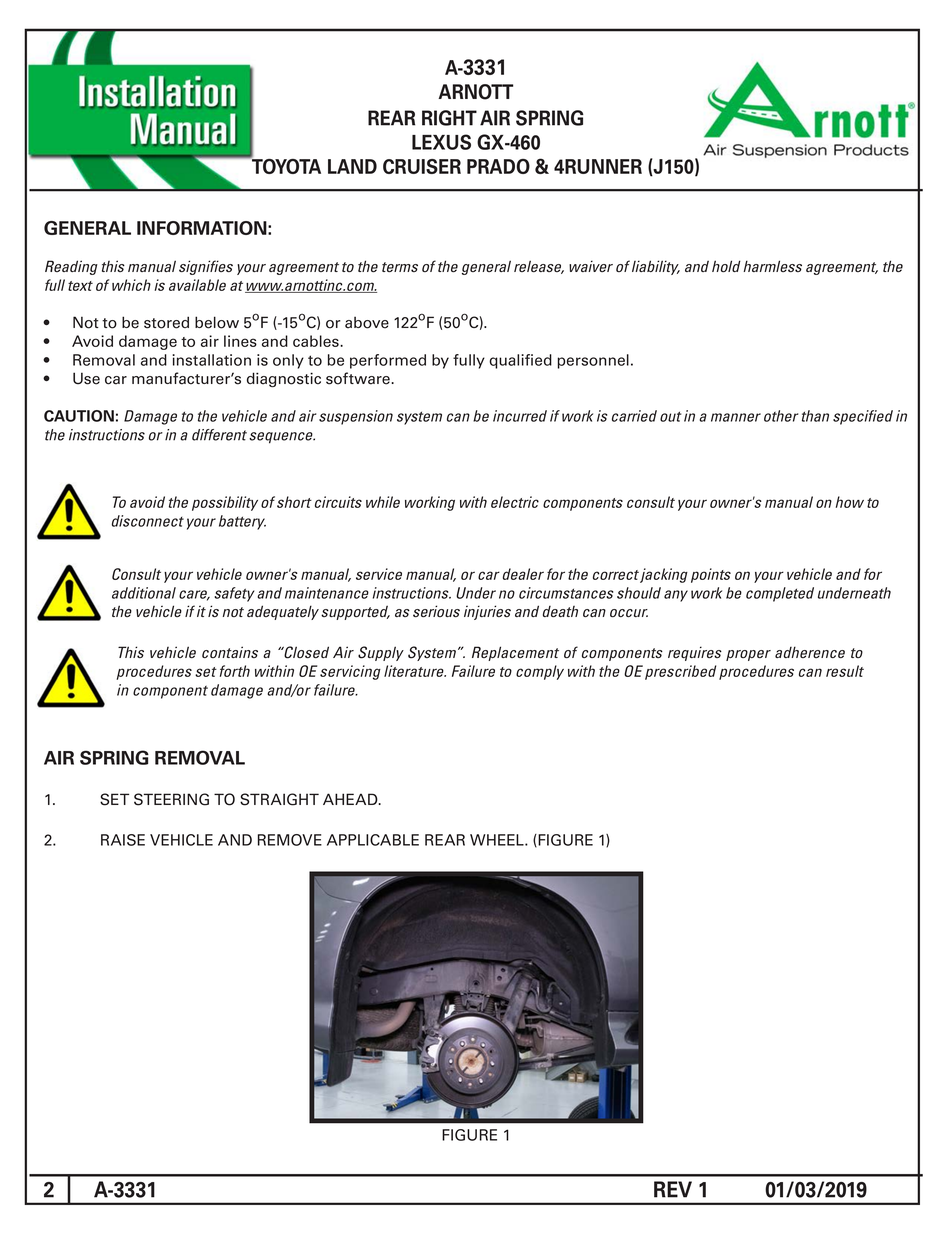 The width and height of the page is (952, 1233). Describe the element at coordinates (123, 840) in the page. I see `RAISE` at that location.
